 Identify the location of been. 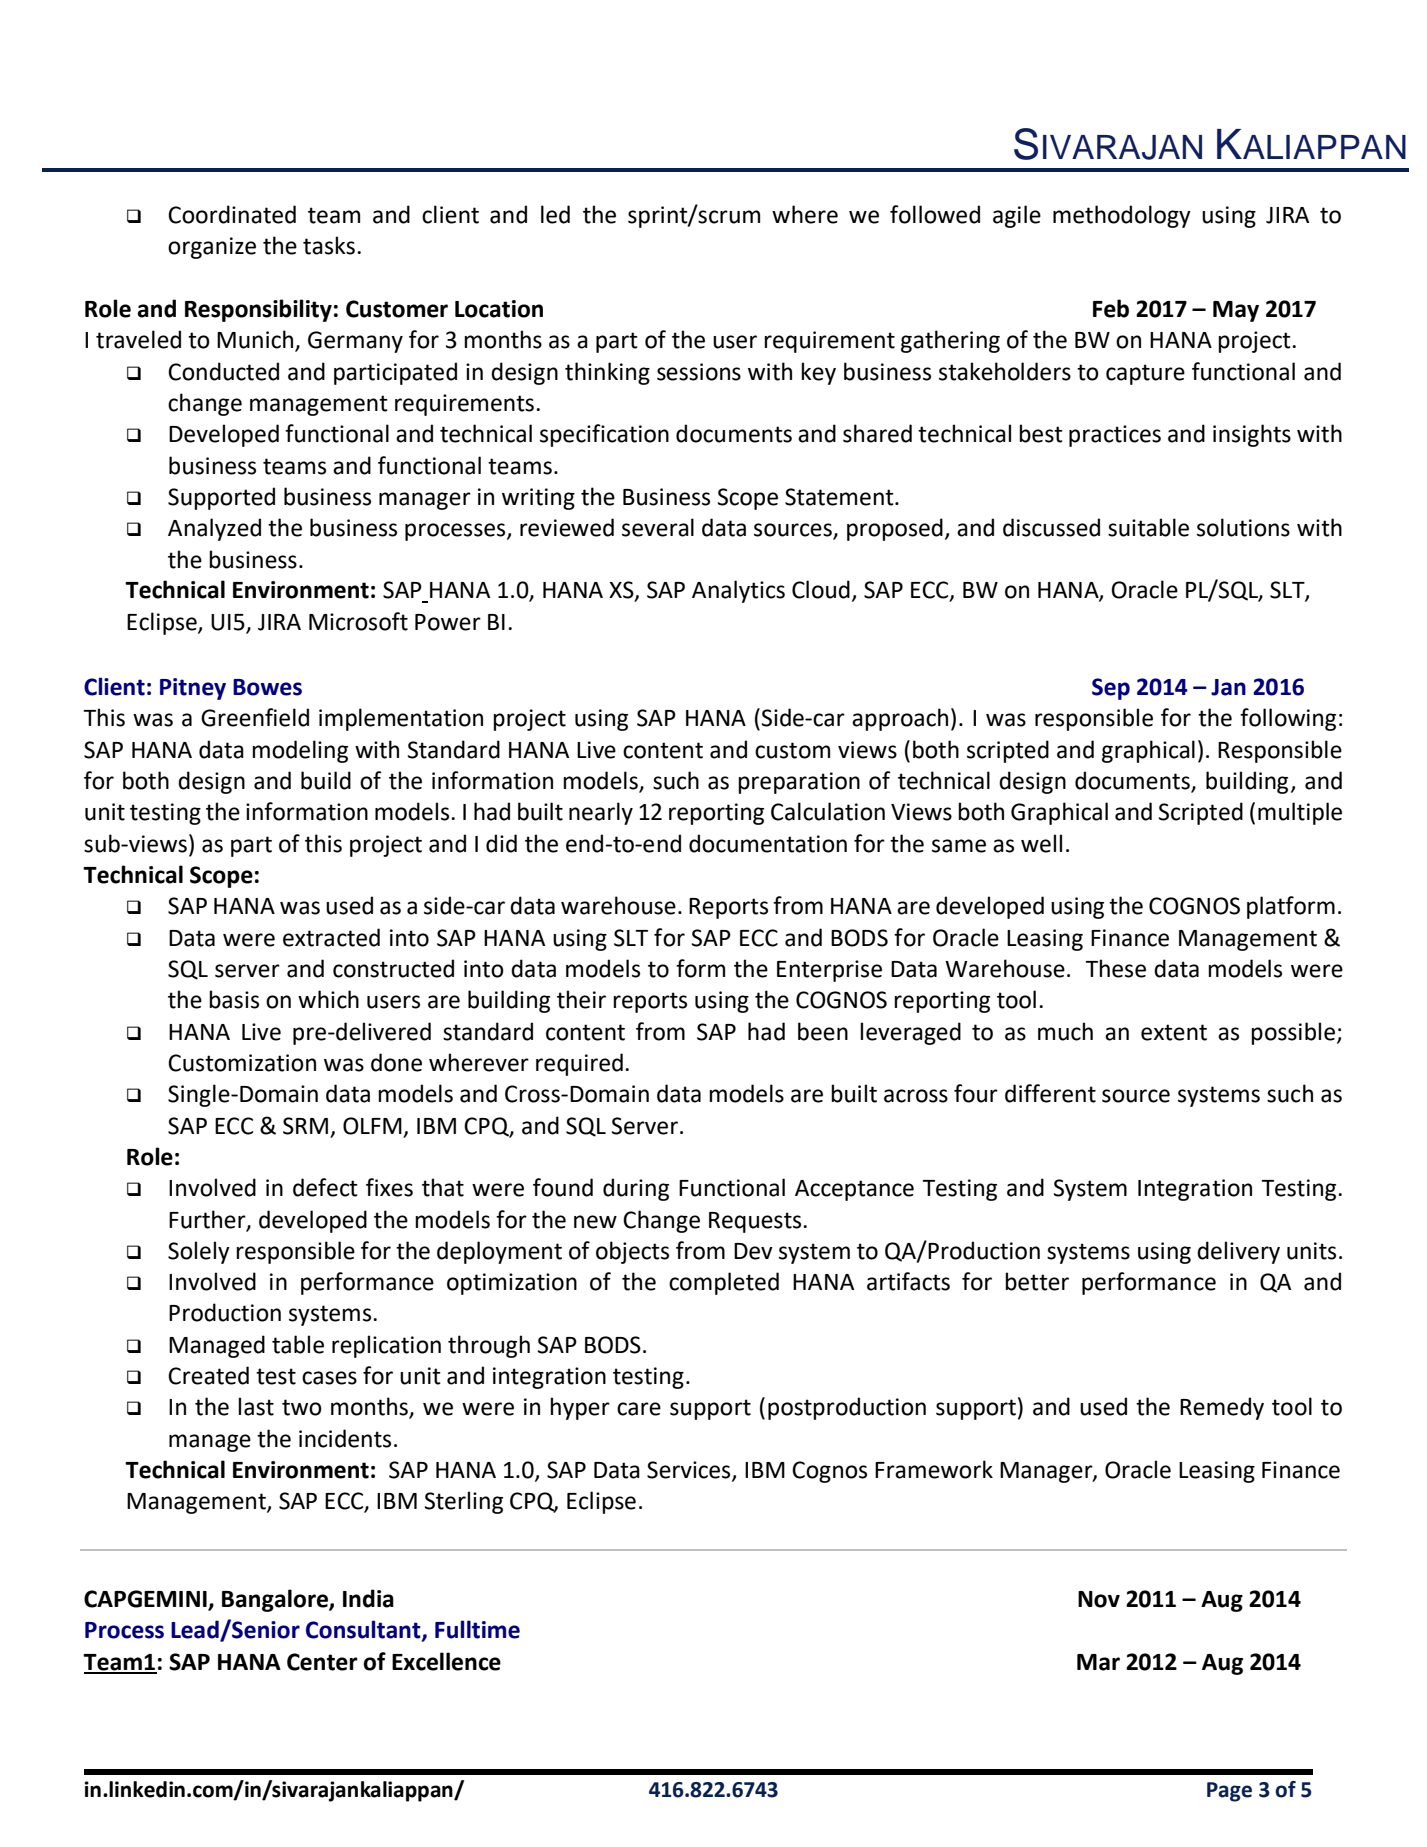
(823, 1031).
